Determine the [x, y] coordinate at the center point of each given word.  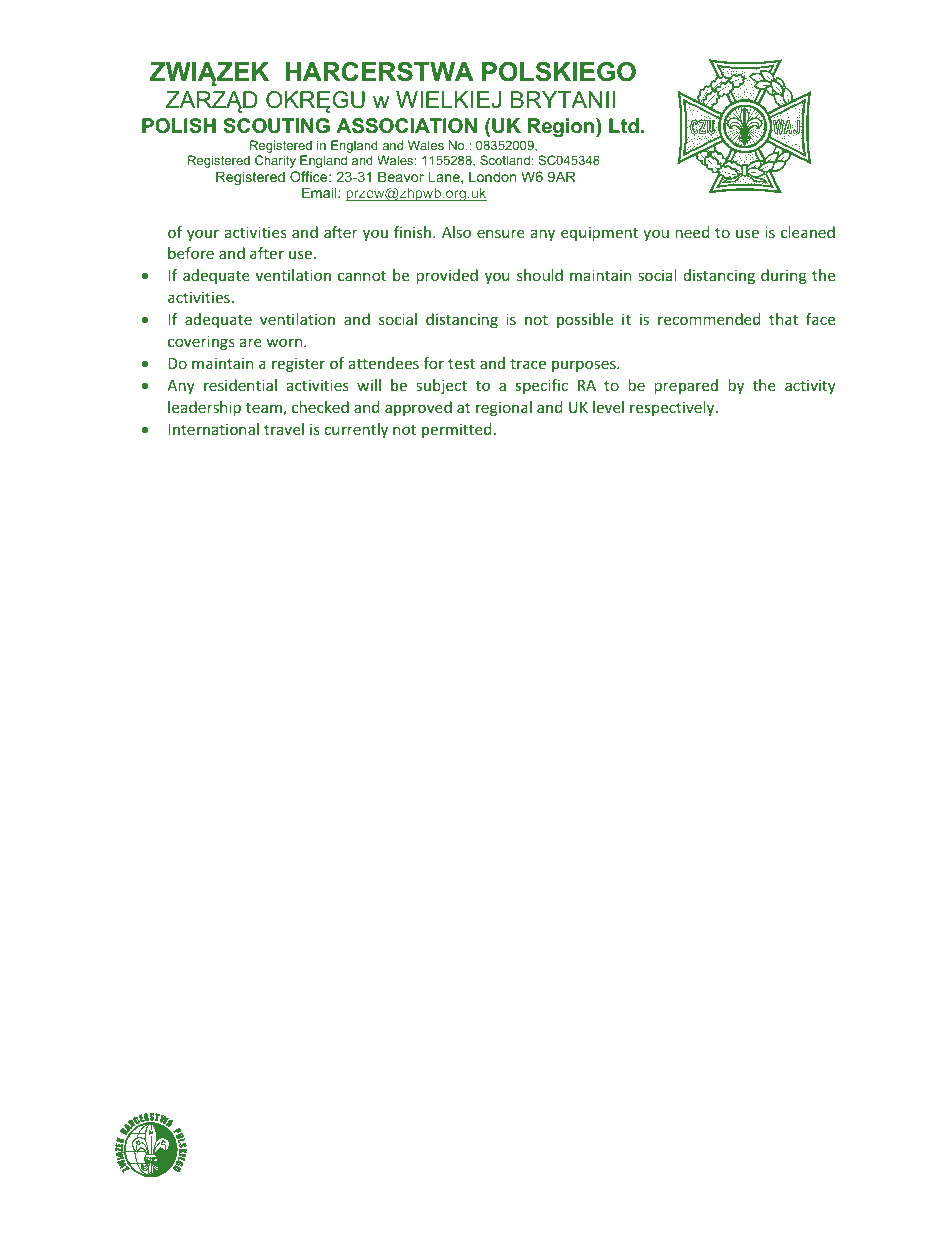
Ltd [624, 125]
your [203, 235]
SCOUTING [276, 126]
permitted [456, 430]
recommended [709, 319]
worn [286, 342]
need [692, 232]
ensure [501, 233]
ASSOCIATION [406, 126]
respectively [673, 408]
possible [585, 320]
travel [284, 429]
